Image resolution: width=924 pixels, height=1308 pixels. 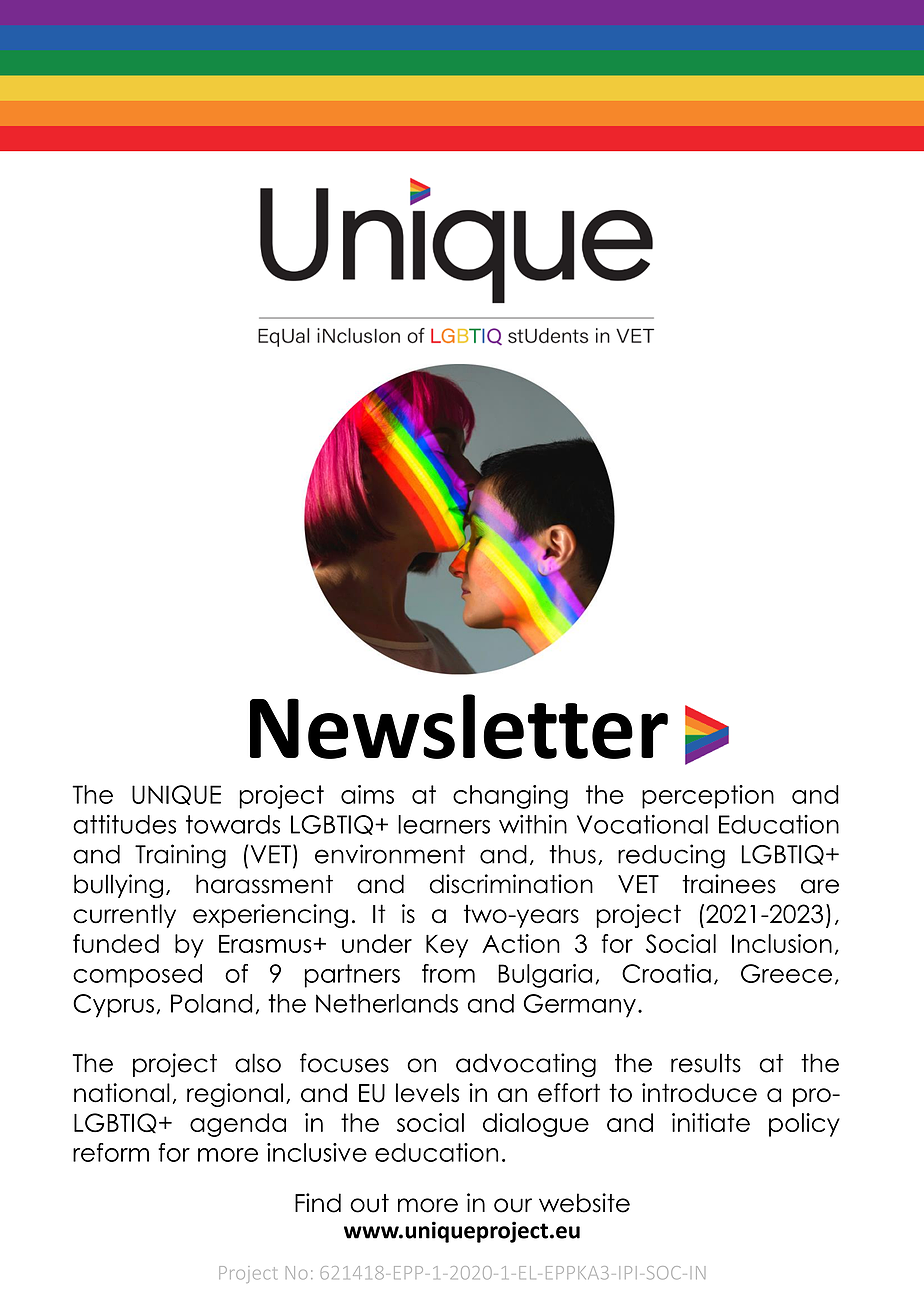 What do you see at coordinates (729, 884) in the screenshot?
I see `trainees` at bounding box center [729, 884].
